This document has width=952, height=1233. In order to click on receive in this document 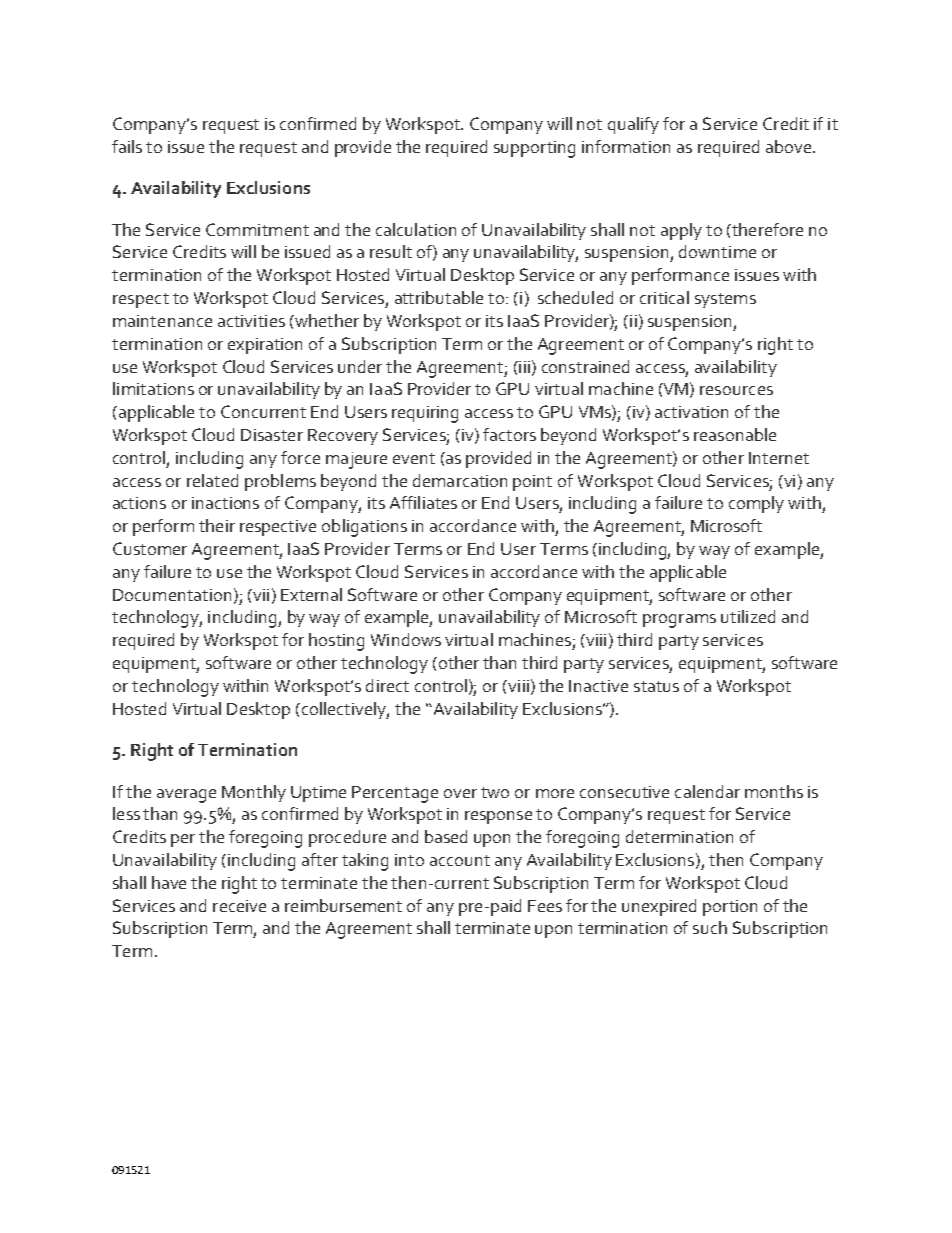, I will do `click(239, 906)`.
